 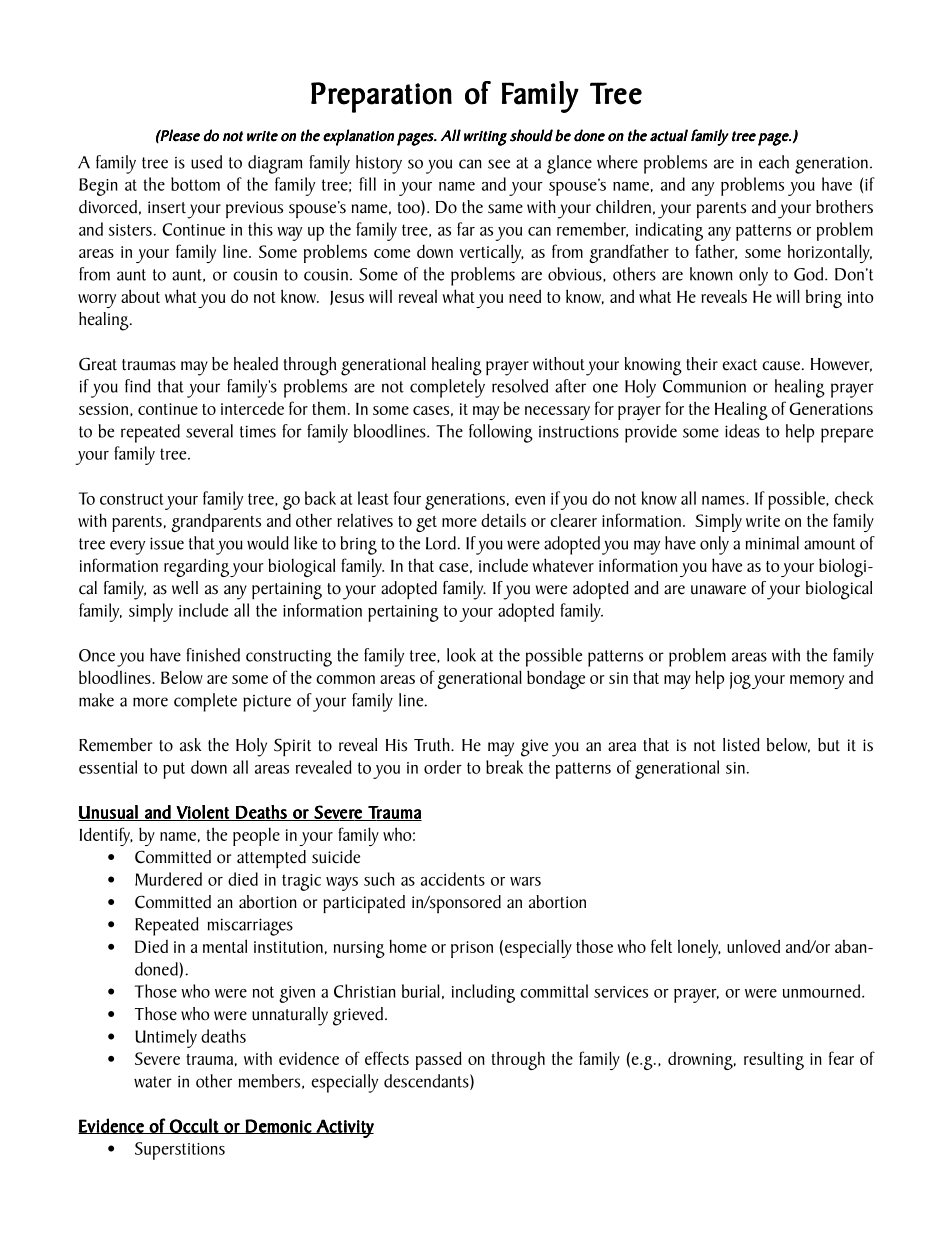 I want to click on Superstitions, so click(x=180, y=1151).
